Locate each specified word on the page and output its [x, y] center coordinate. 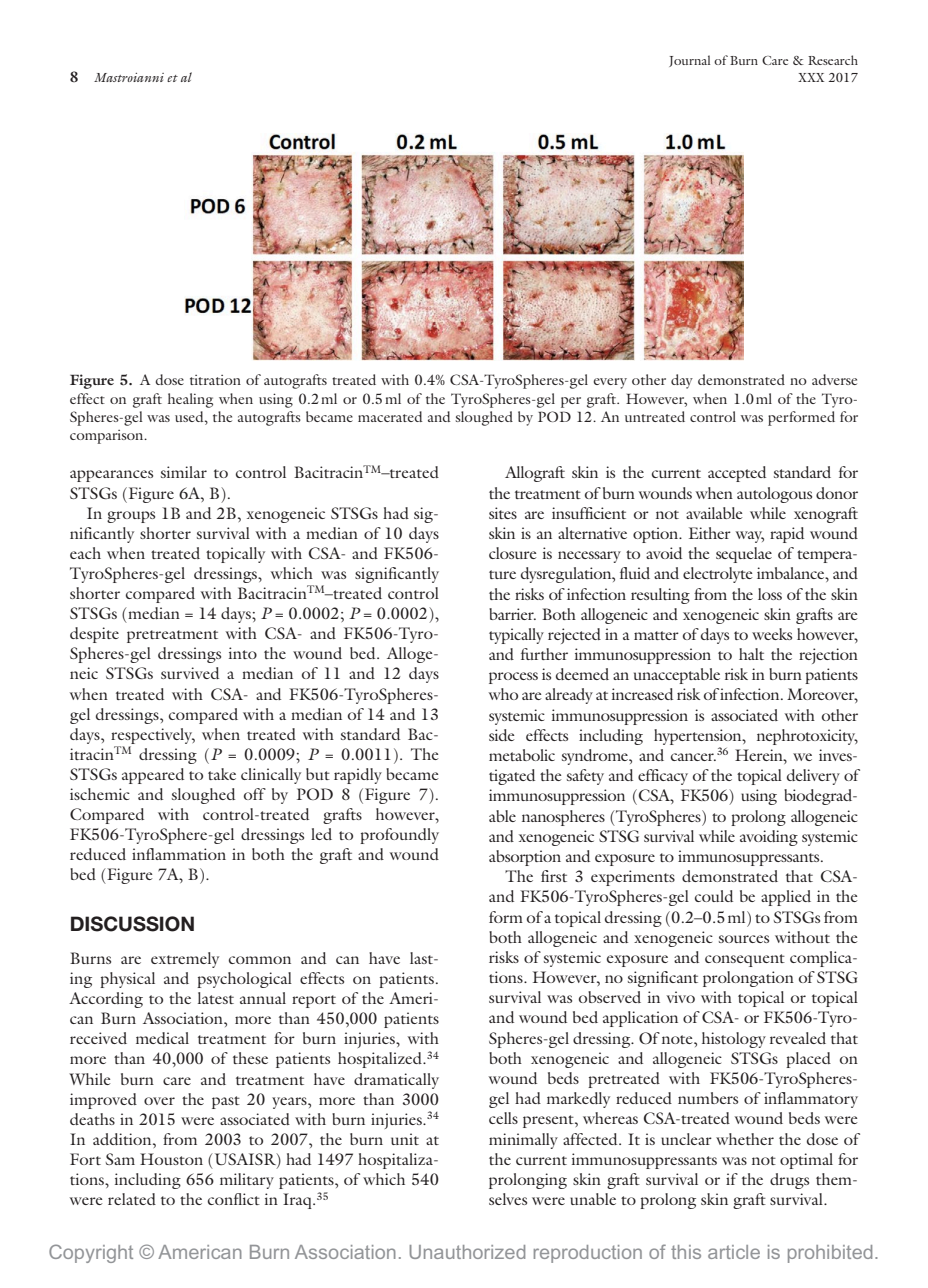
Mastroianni [129, 77]
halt [751, 654]
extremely [185, 960]
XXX [811, 77]
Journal [689, 61]
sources [744, 939]
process [513, 678]
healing [190, 400]
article [734, 1252]
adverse [834, 379]
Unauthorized [467, 1252]
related [132, 1199]
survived [190, 673]
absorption [525, 858]
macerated [390, 416]
